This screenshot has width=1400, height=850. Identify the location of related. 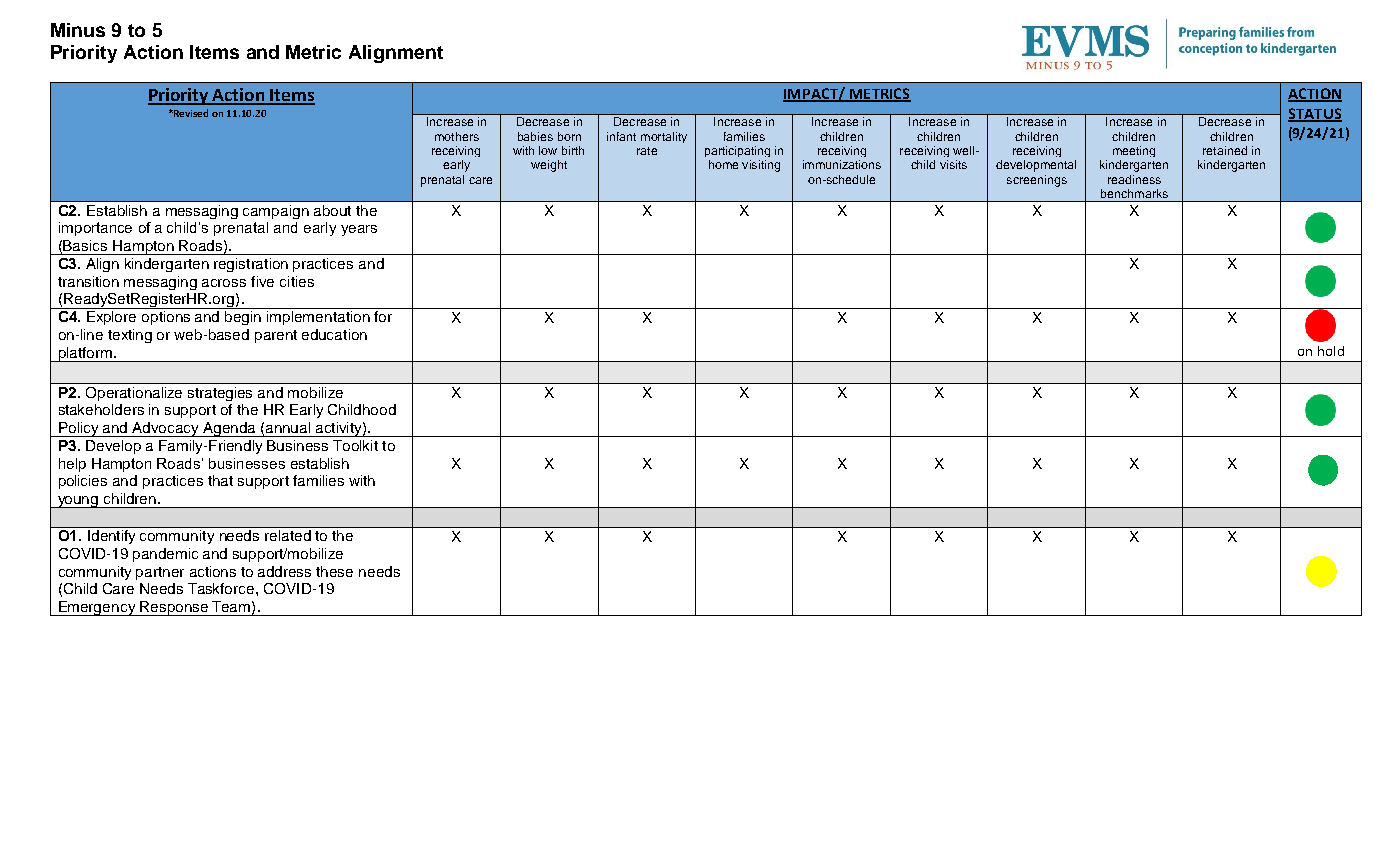
(288, 535).
